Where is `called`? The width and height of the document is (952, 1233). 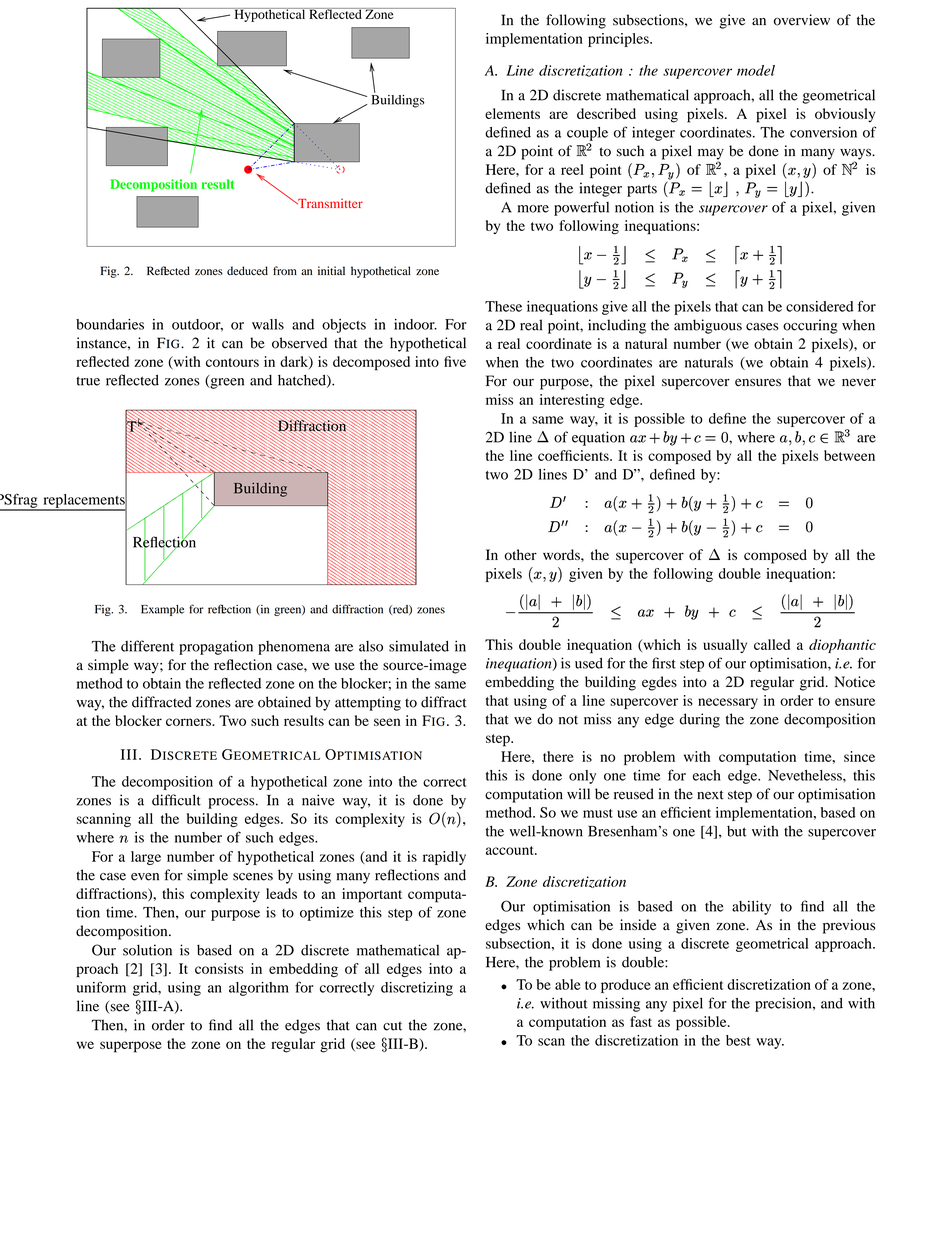
called is located at coordinates (772, 644).
